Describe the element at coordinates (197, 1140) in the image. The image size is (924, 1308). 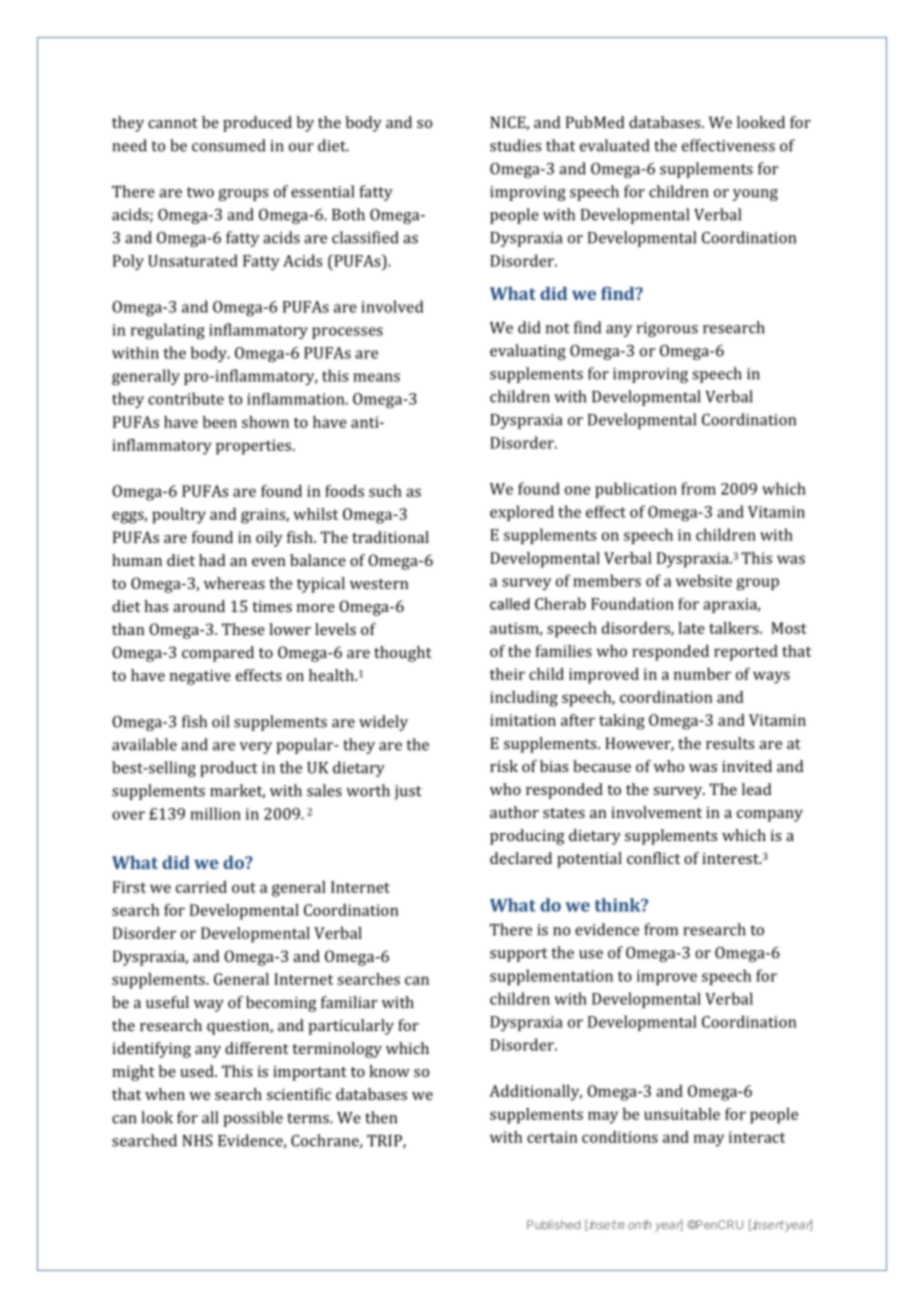
I see `NHS` at that location.
